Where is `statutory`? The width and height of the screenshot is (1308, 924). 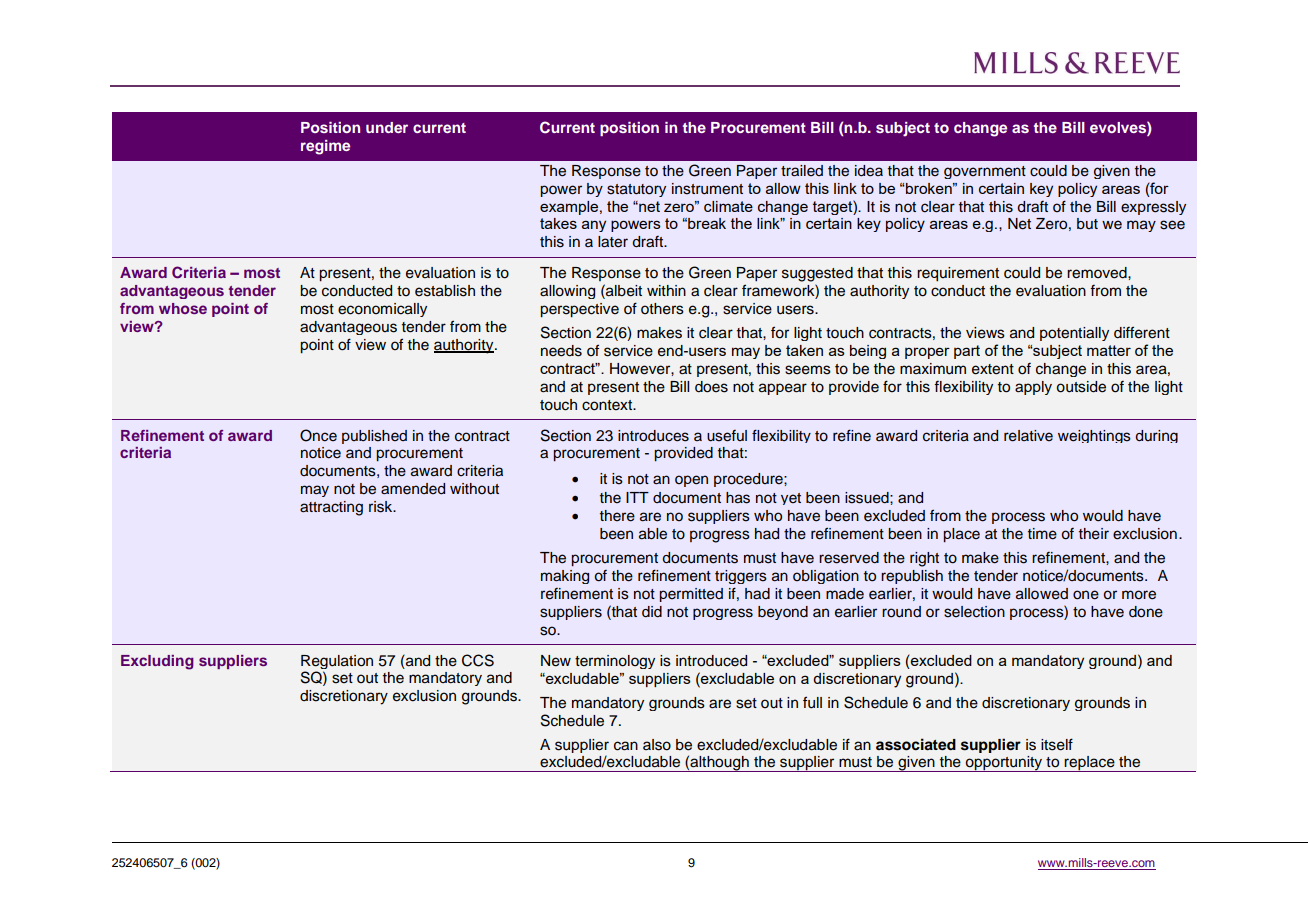
statutory is located at coordinates (636, 190).
